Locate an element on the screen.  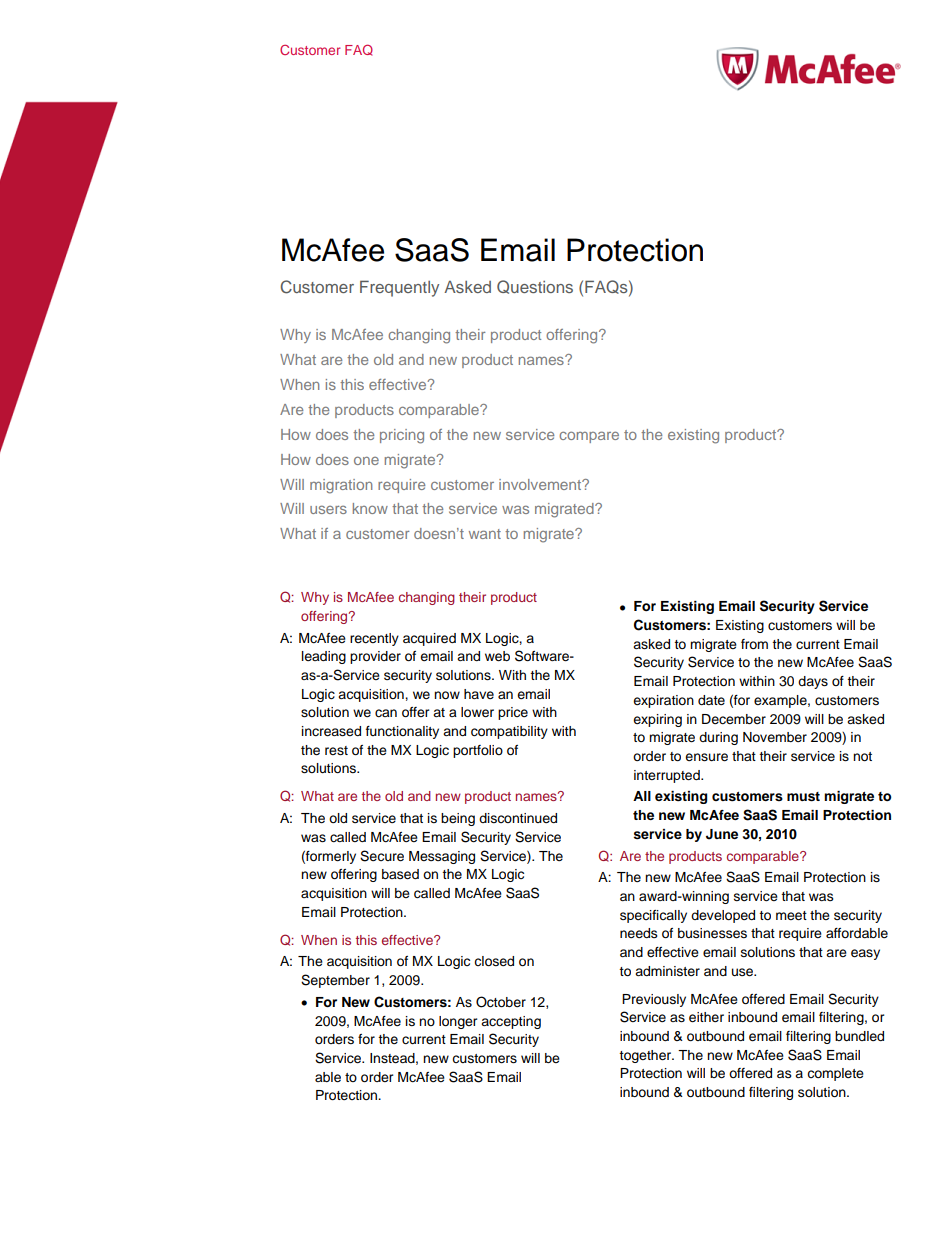
want is located at coordinates (485, 534).
